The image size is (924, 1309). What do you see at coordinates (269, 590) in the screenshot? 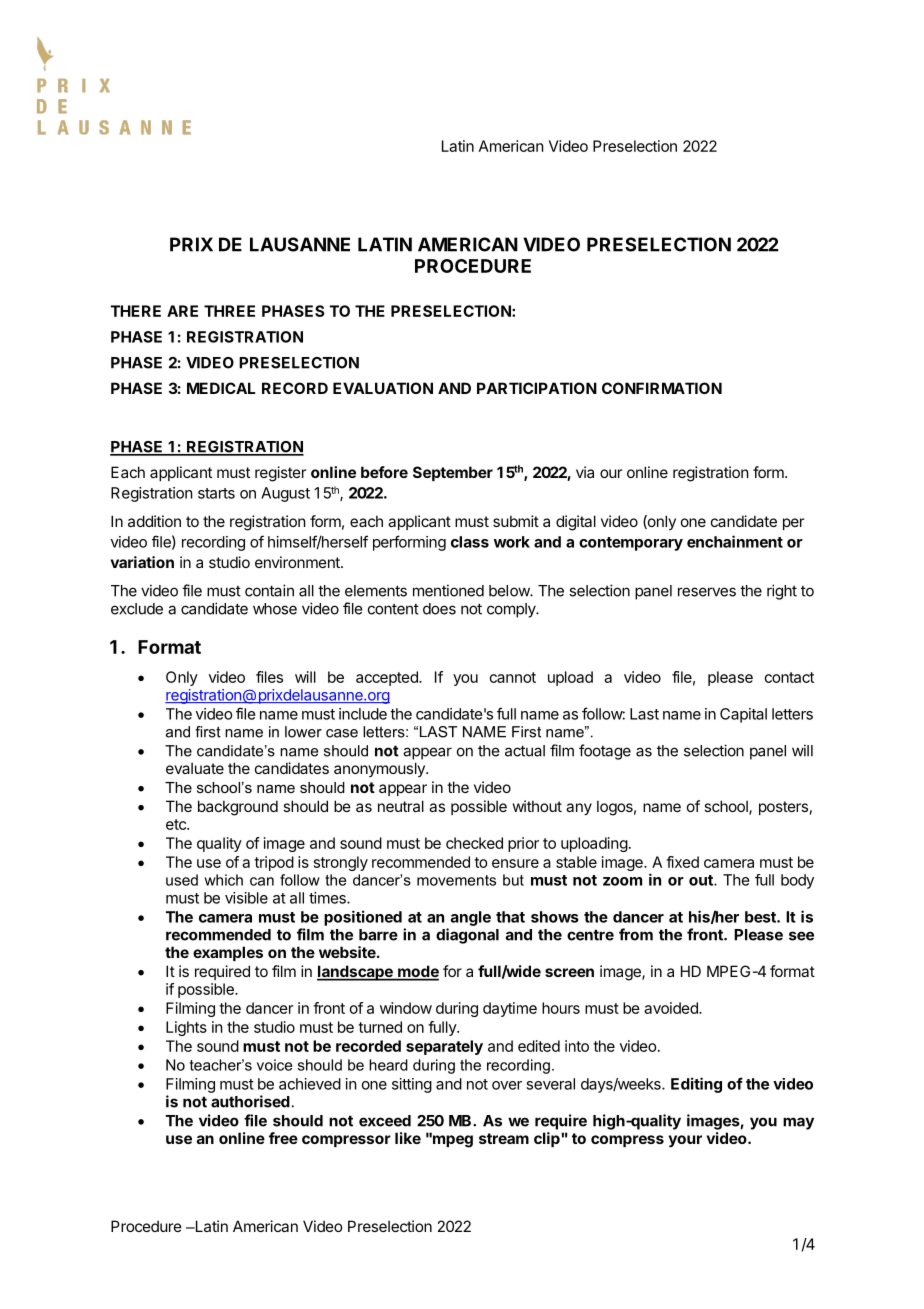
I see `contain` at bounding box center [269, 590].
